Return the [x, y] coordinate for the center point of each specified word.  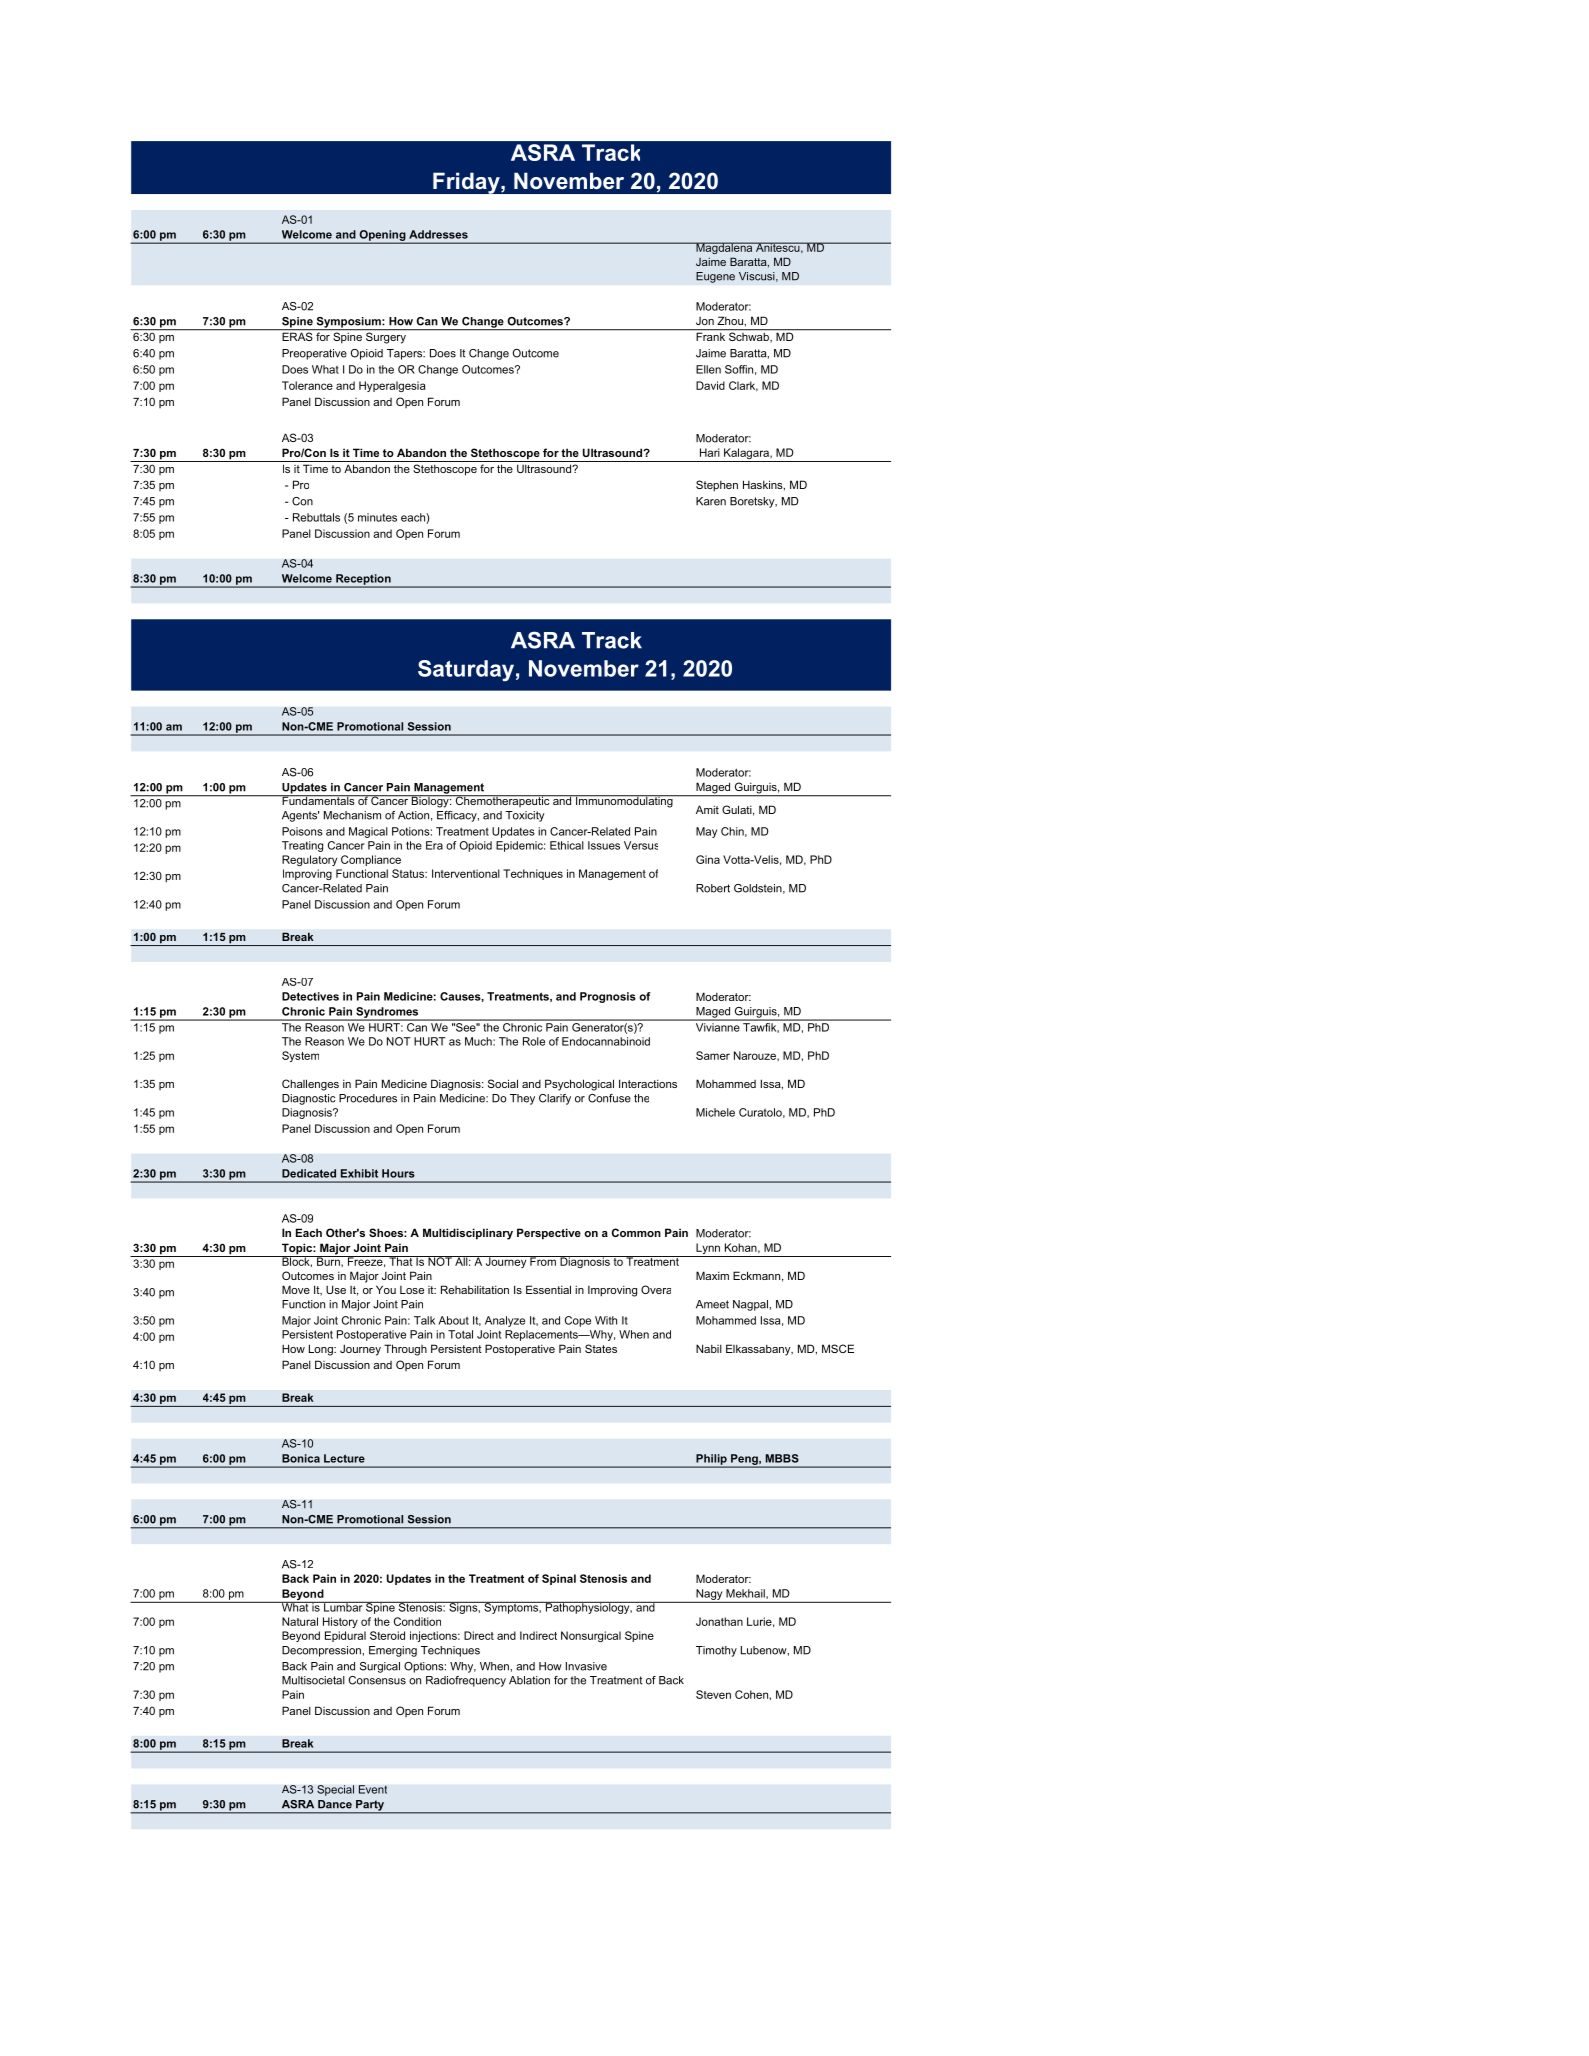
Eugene [715, 277]
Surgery [386, 337]
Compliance [371, 860]
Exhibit [359, 1173]
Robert [713, 888]
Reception [363, 580]
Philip [711, 1460]
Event [373, 1789]
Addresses [438, 234]
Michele [715, 1112]
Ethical [567, 845]
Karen [711, 501]
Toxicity [525, 816]
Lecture [344, 1458]
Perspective [549, 1234]
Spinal [559, 1579]
